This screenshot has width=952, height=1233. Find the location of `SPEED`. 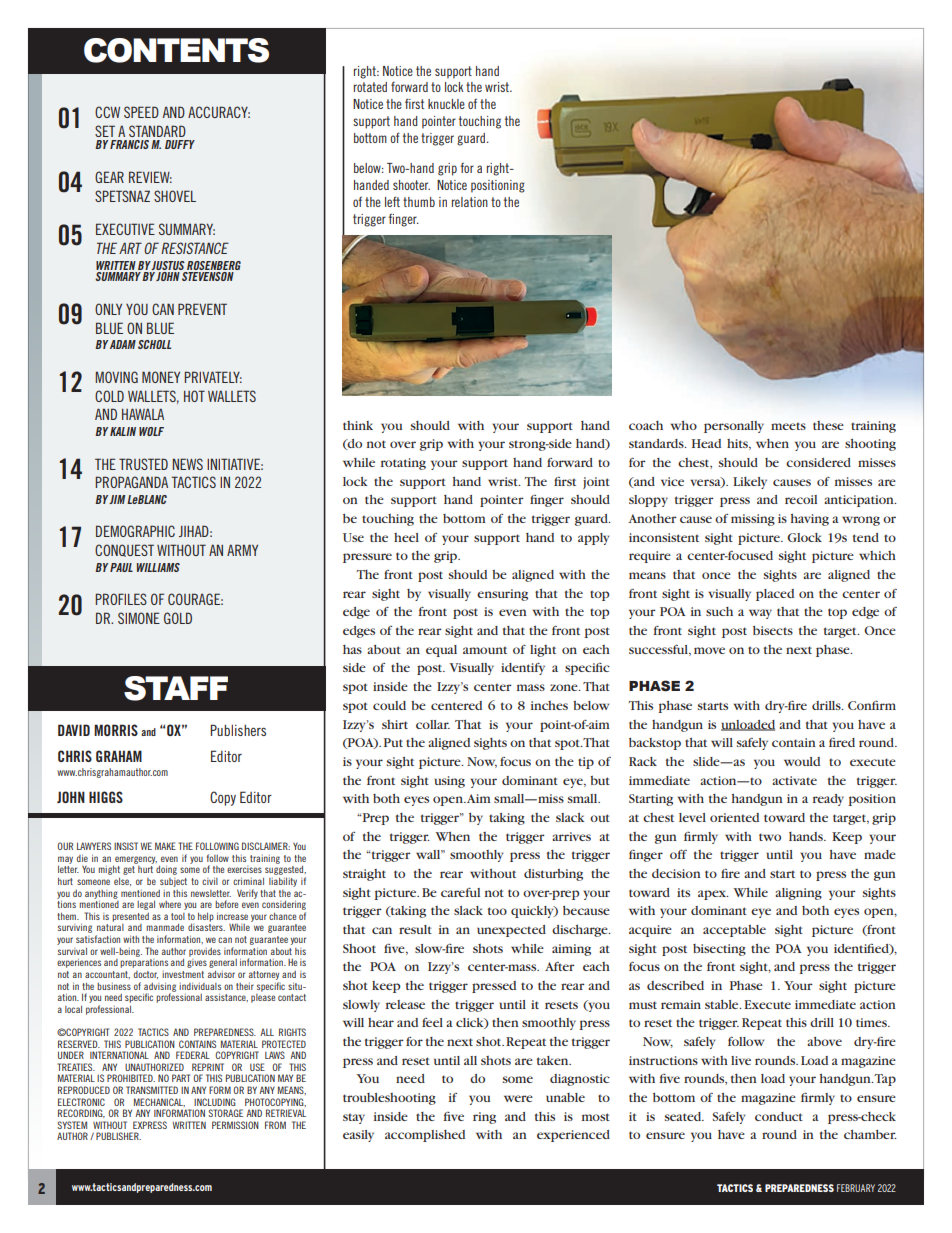

SPEED is located at coordinates (141, 112).
